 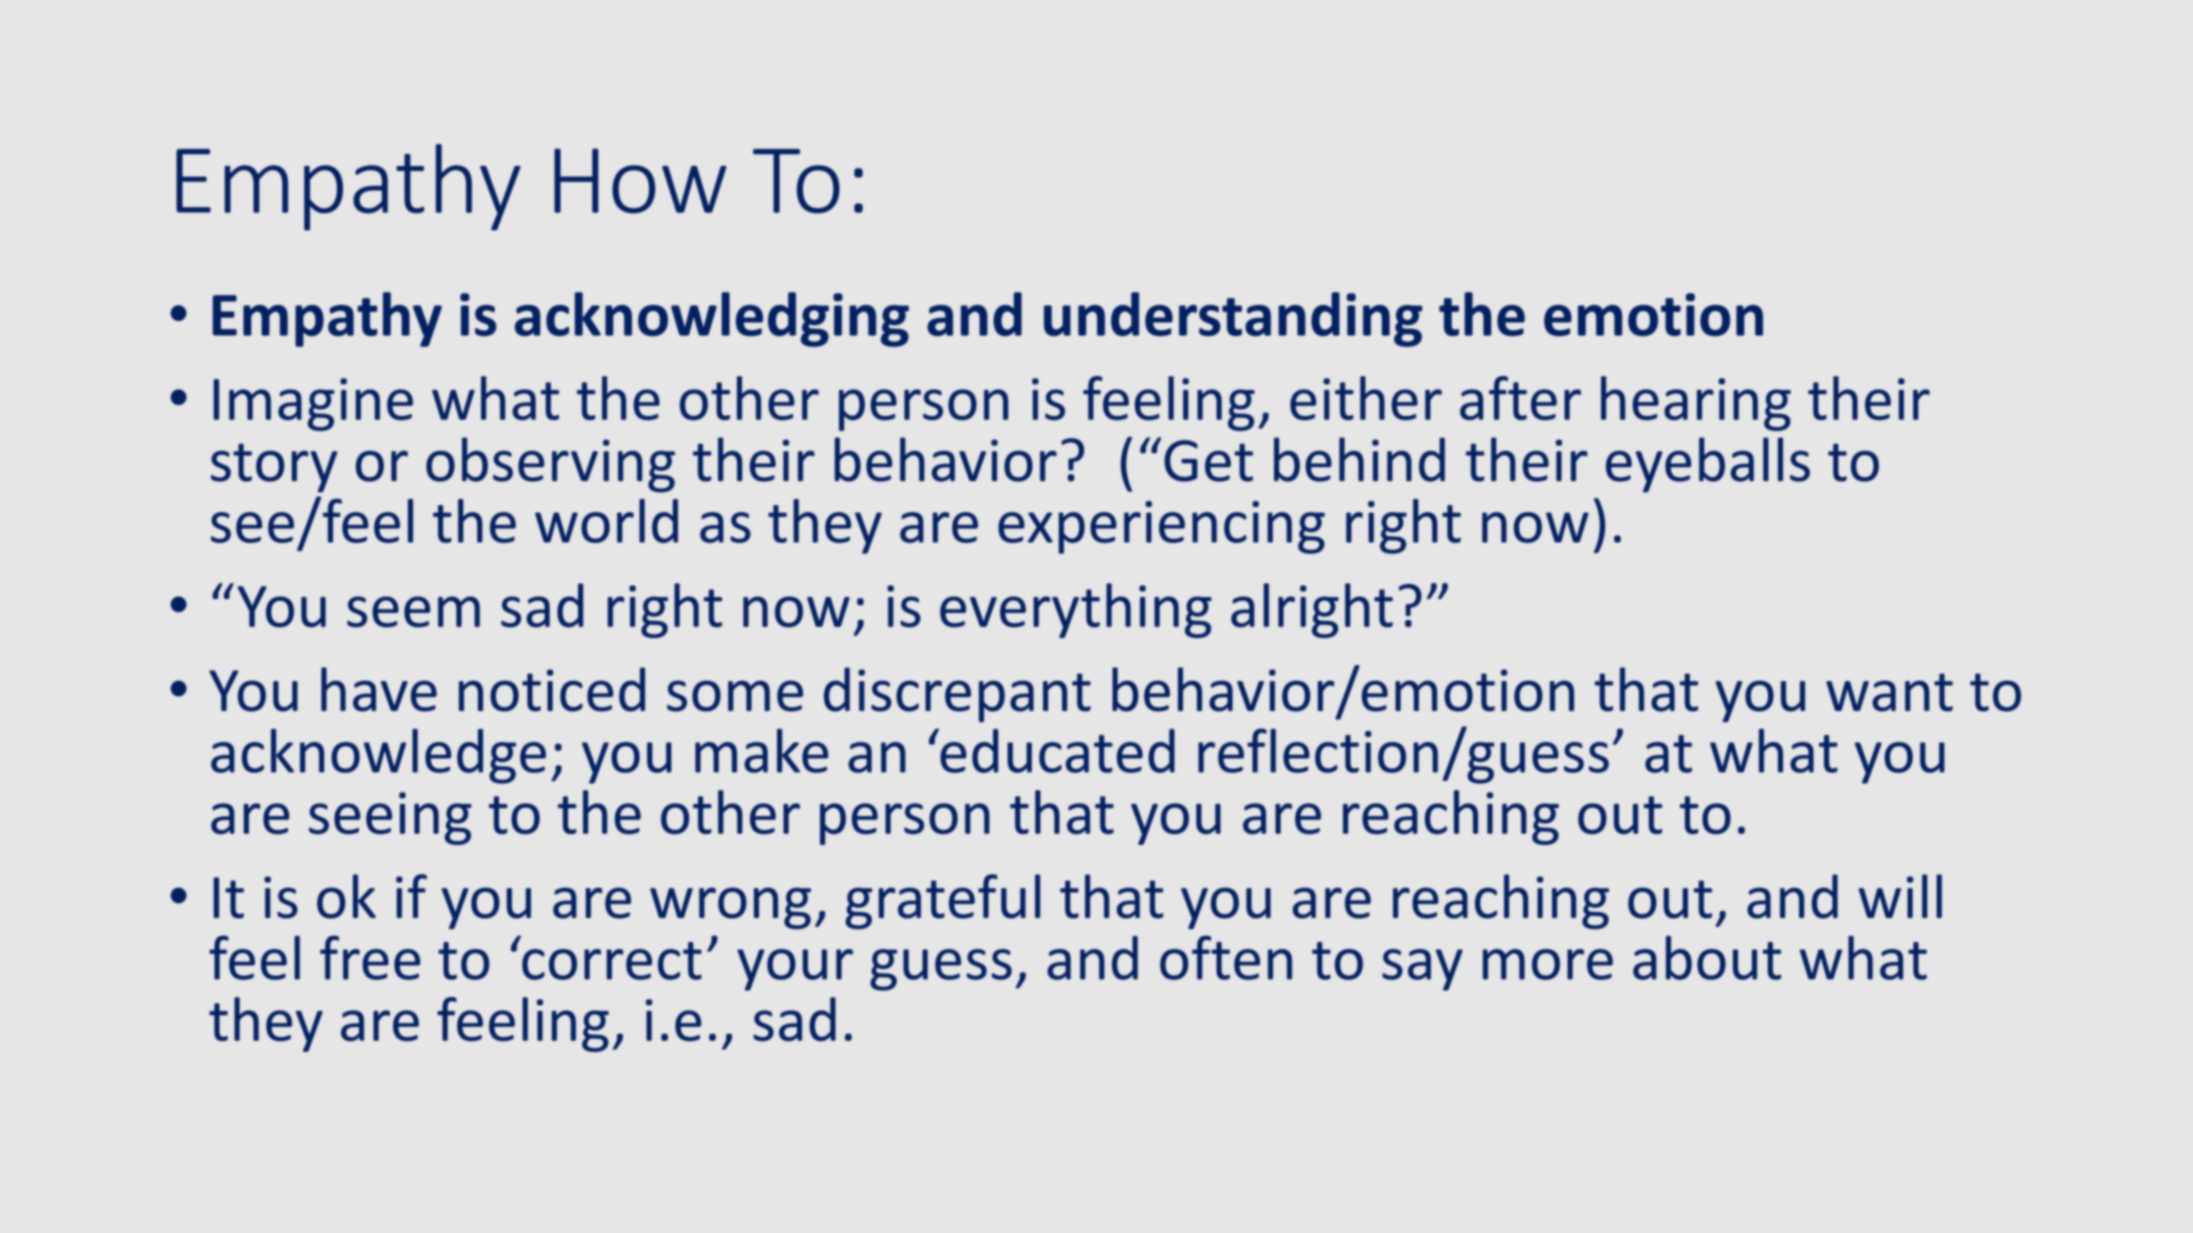 What do you see at coordinates (640, 181) in the page?
I see `How` at bounding box center [640, 181].
